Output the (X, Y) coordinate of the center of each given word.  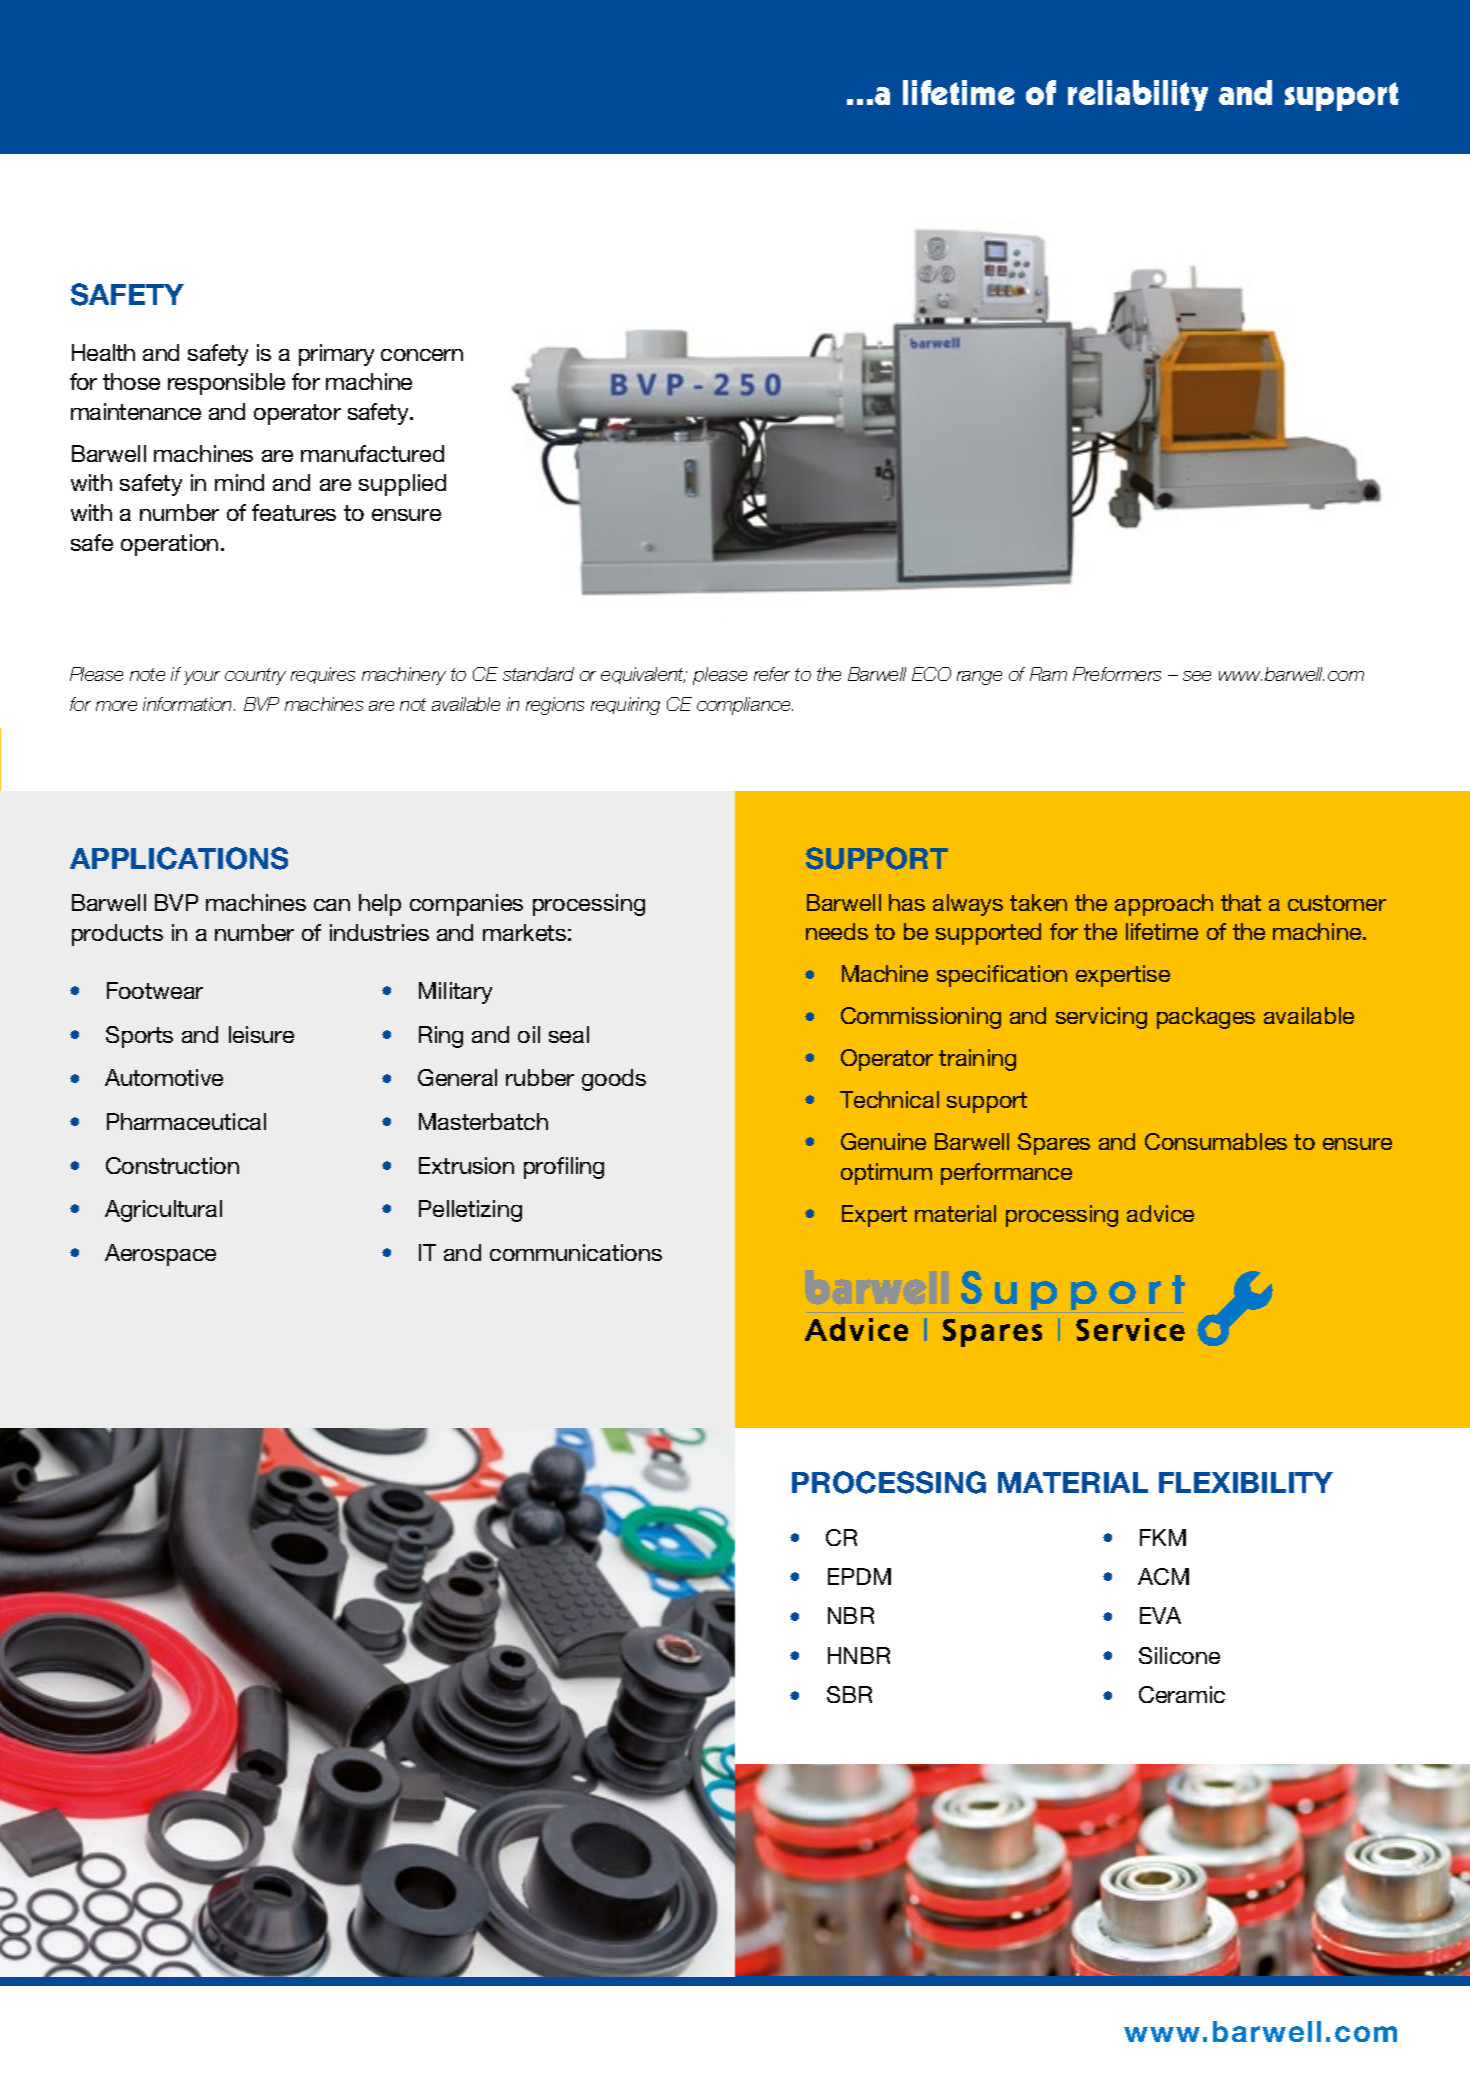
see (1197, 676)
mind (239, 482)
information (189, 704)
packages (1206, 1018)
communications (576, 1252)
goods (614, 1080)
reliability (1138, 95)
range (979, 678)
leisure (261, 1034)
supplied (402, 485)
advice (1160, 1213)
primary (336, 355)
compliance (745, 706)
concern (422, 355)
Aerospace (160, 1255)
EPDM (859, 1576)
